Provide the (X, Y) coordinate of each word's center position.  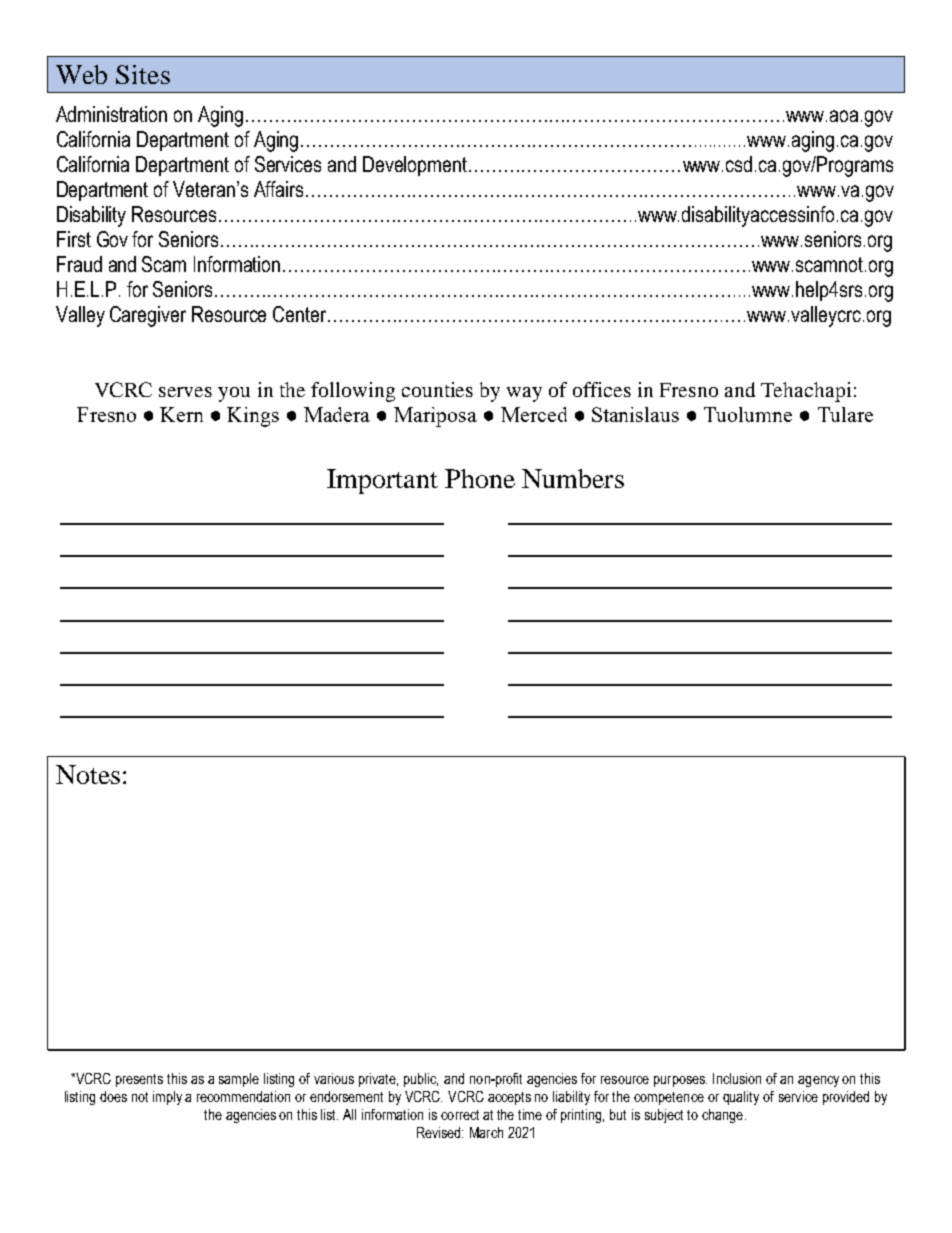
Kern (181, 414)
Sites (143, 74)
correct (460, 1115)
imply (167, 1098)
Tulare (845, 414)
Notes (88, 774)
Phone (480, 478)
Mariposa (435, 417)
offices (602, 389)
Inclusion (737, 1078)
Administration (111, 114)
